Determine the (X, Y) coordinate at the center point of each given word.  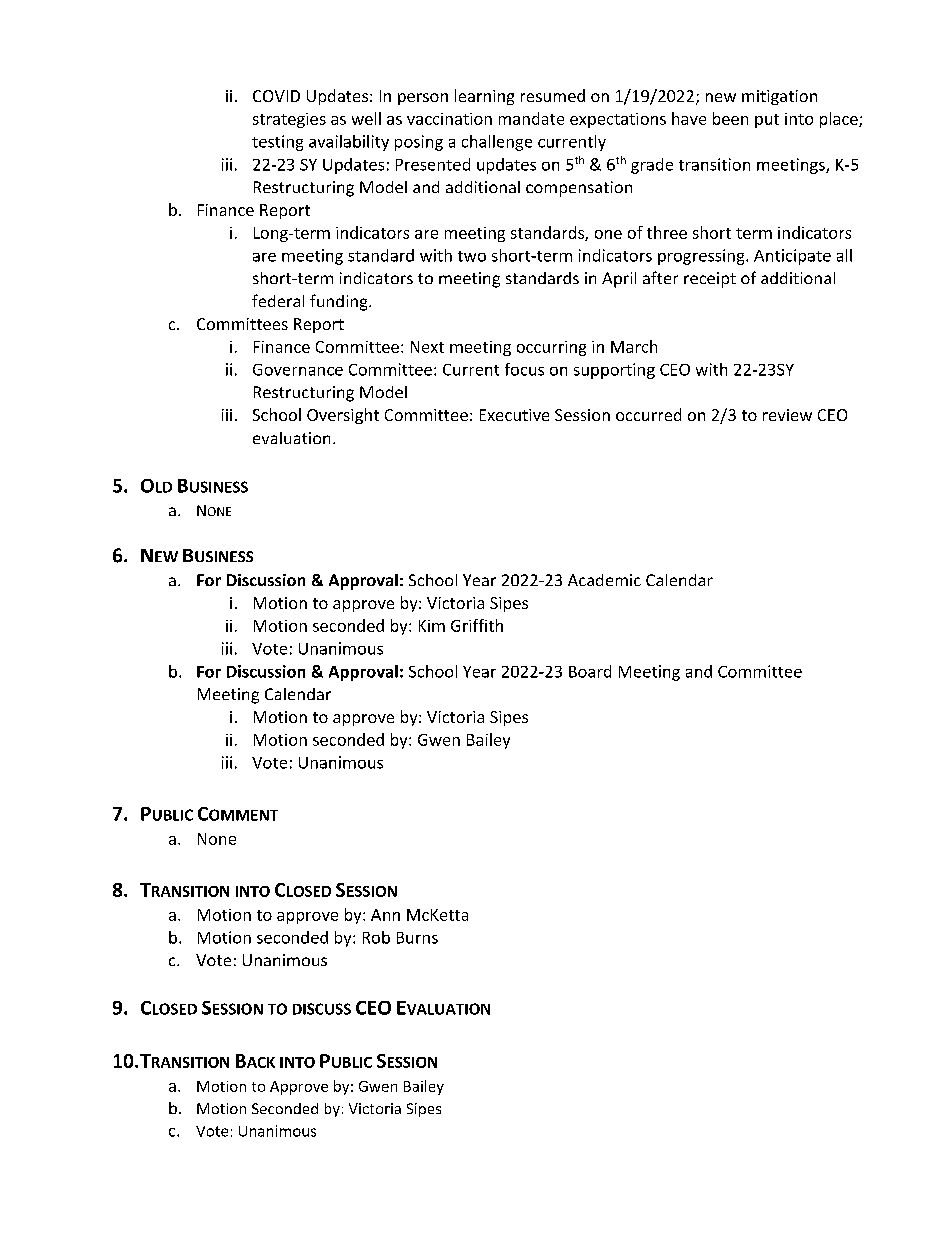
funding (340, 302)
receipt (710, 280)
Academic (604, 580)
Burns (417, 938)
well (366, 118)
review (787, 415)
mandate (531, 118)
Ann (385, 915)
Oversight (343, 416)
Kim (432, 626)
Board (590, 671)
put (767, 121)
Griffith (477, 625)
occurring (551, 348)
